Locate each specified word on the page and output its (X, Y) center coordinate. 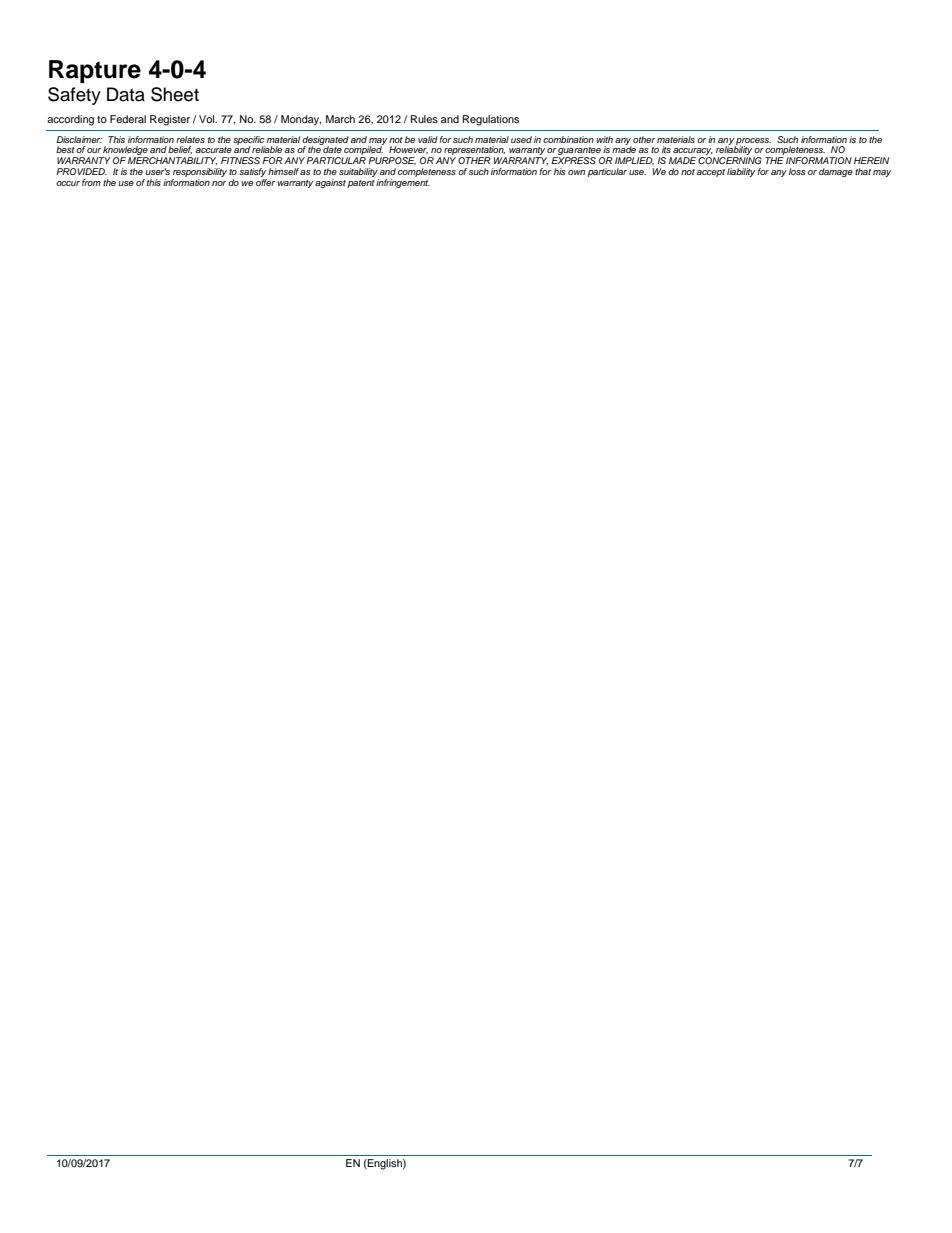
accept (711, 173)
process (753, 142)
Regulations (491, 120)
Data (126, 94)
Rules (424, 119)
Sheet (175, 94)
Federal (128, 119)
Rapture (95, 71)
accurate (214, 150)
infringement (403, 182)
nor (219, 183)
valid (428, 139)
